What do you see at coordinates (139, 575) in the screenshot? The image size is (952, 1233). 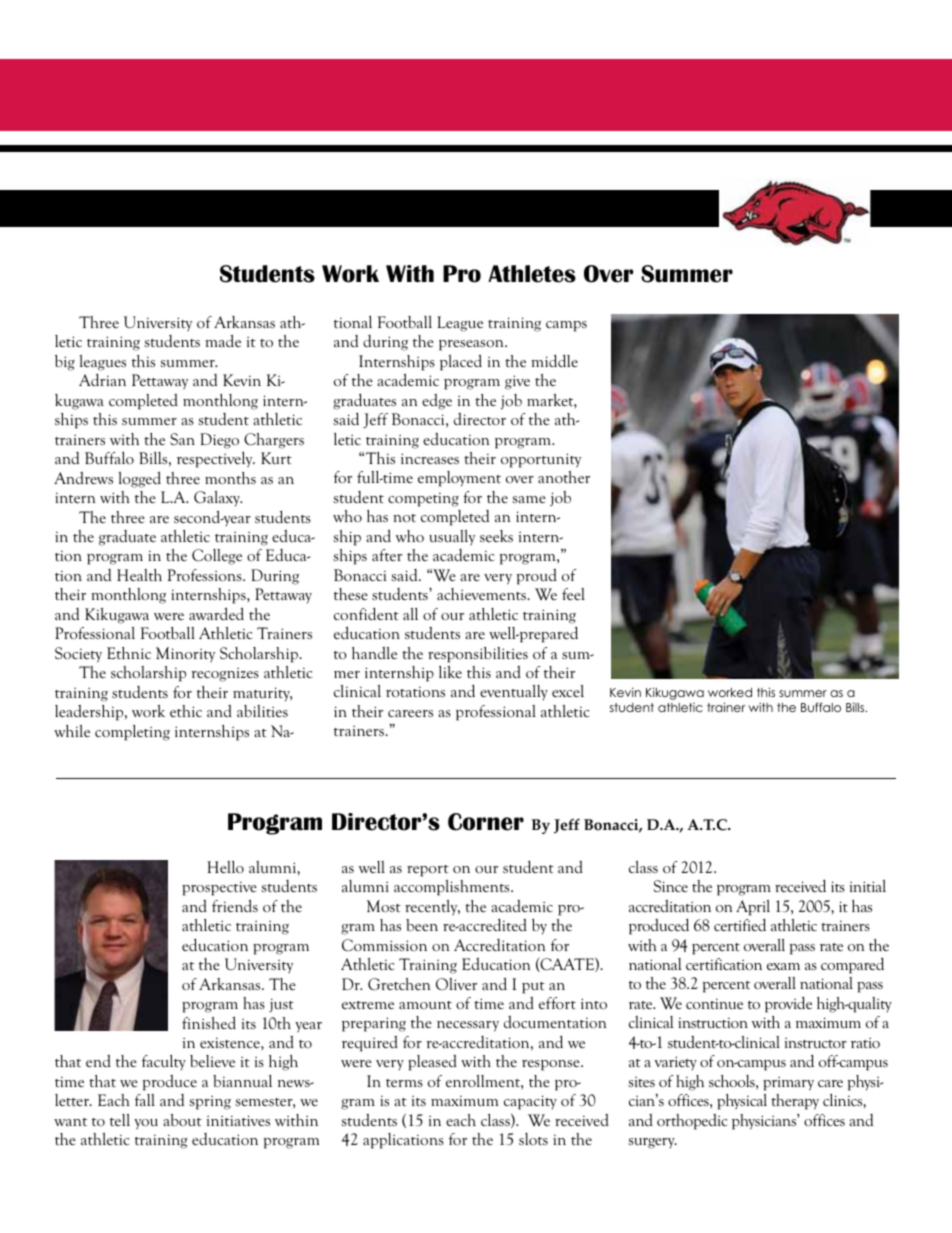 I see `Health` at bounding box center [139, 575].
